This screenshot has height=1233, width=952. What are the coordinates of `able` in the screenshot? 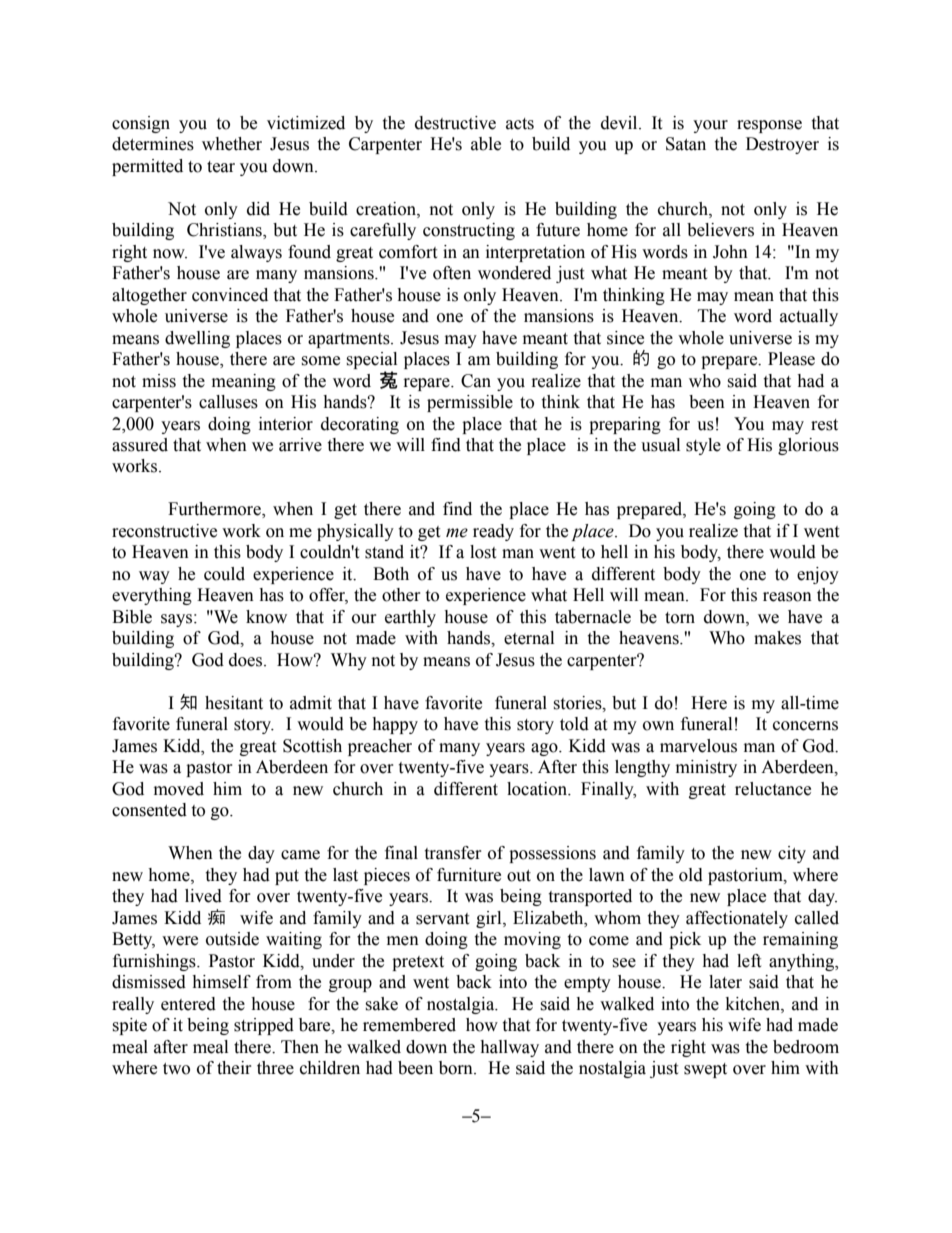 It's located at (486, 144).
